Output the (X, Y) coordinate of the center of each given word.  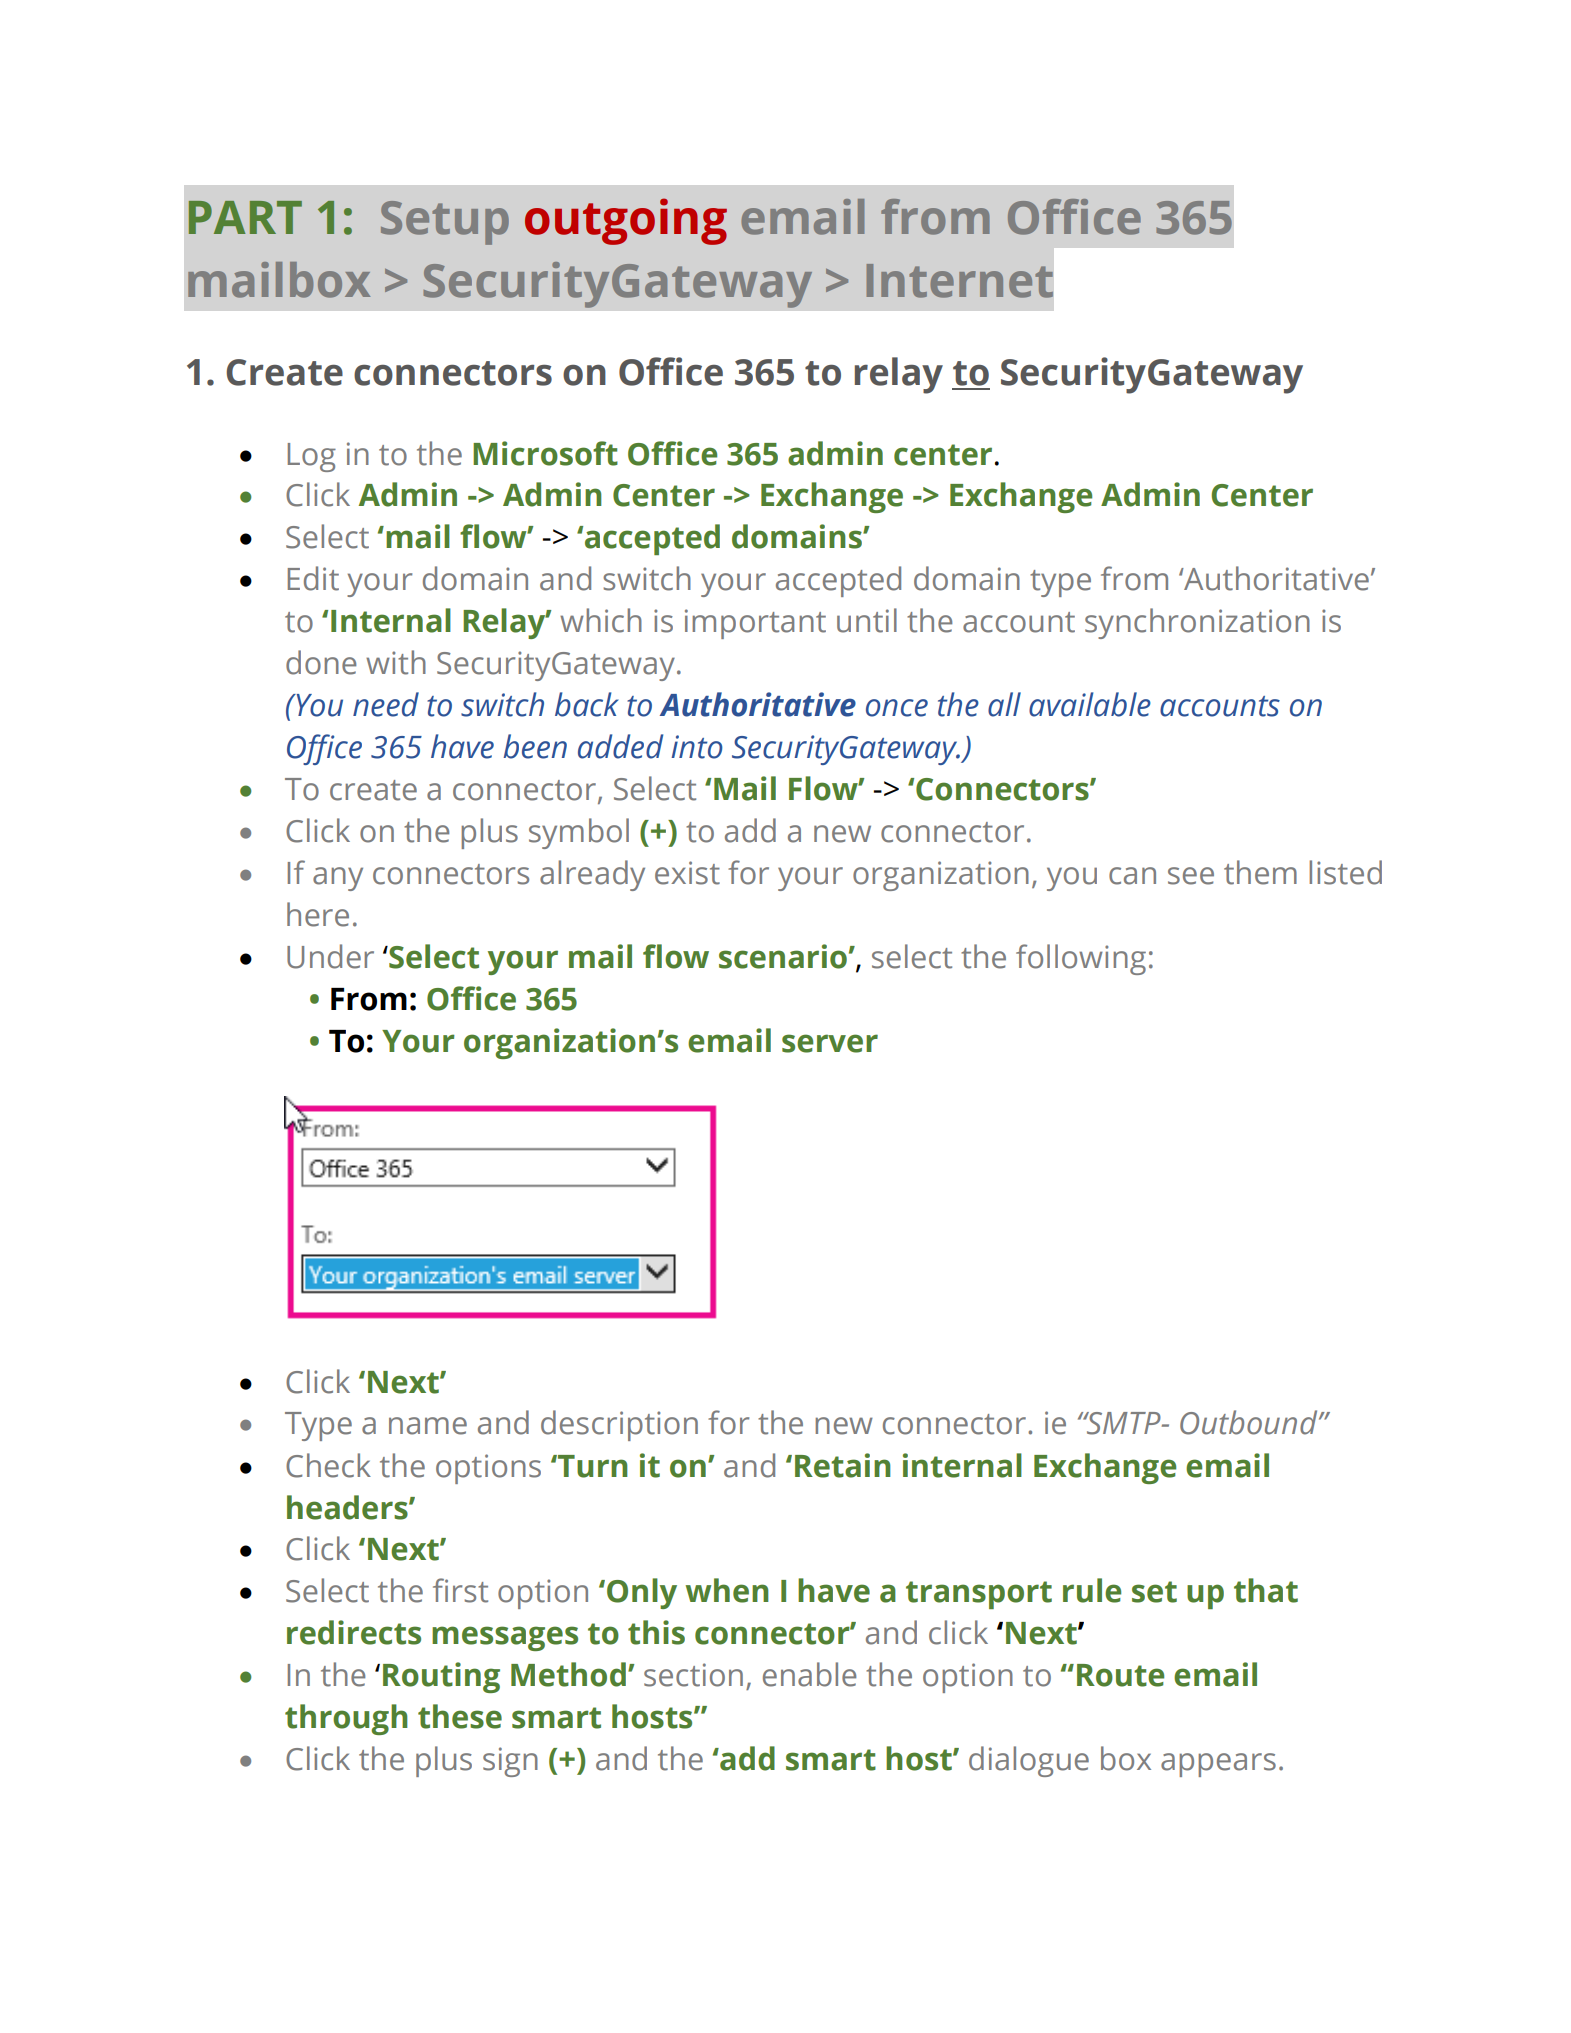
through (346, 1719)
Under (330, 956)
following (1081, 959)
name (428, 1426)
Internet (960, 281)
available (1090, 704)
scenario (783, 956)
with (396, 662)
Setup (445, 223)
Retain (843, 1465)
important (755, 624)
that (1266, 1590)
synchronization (1197, 623)
